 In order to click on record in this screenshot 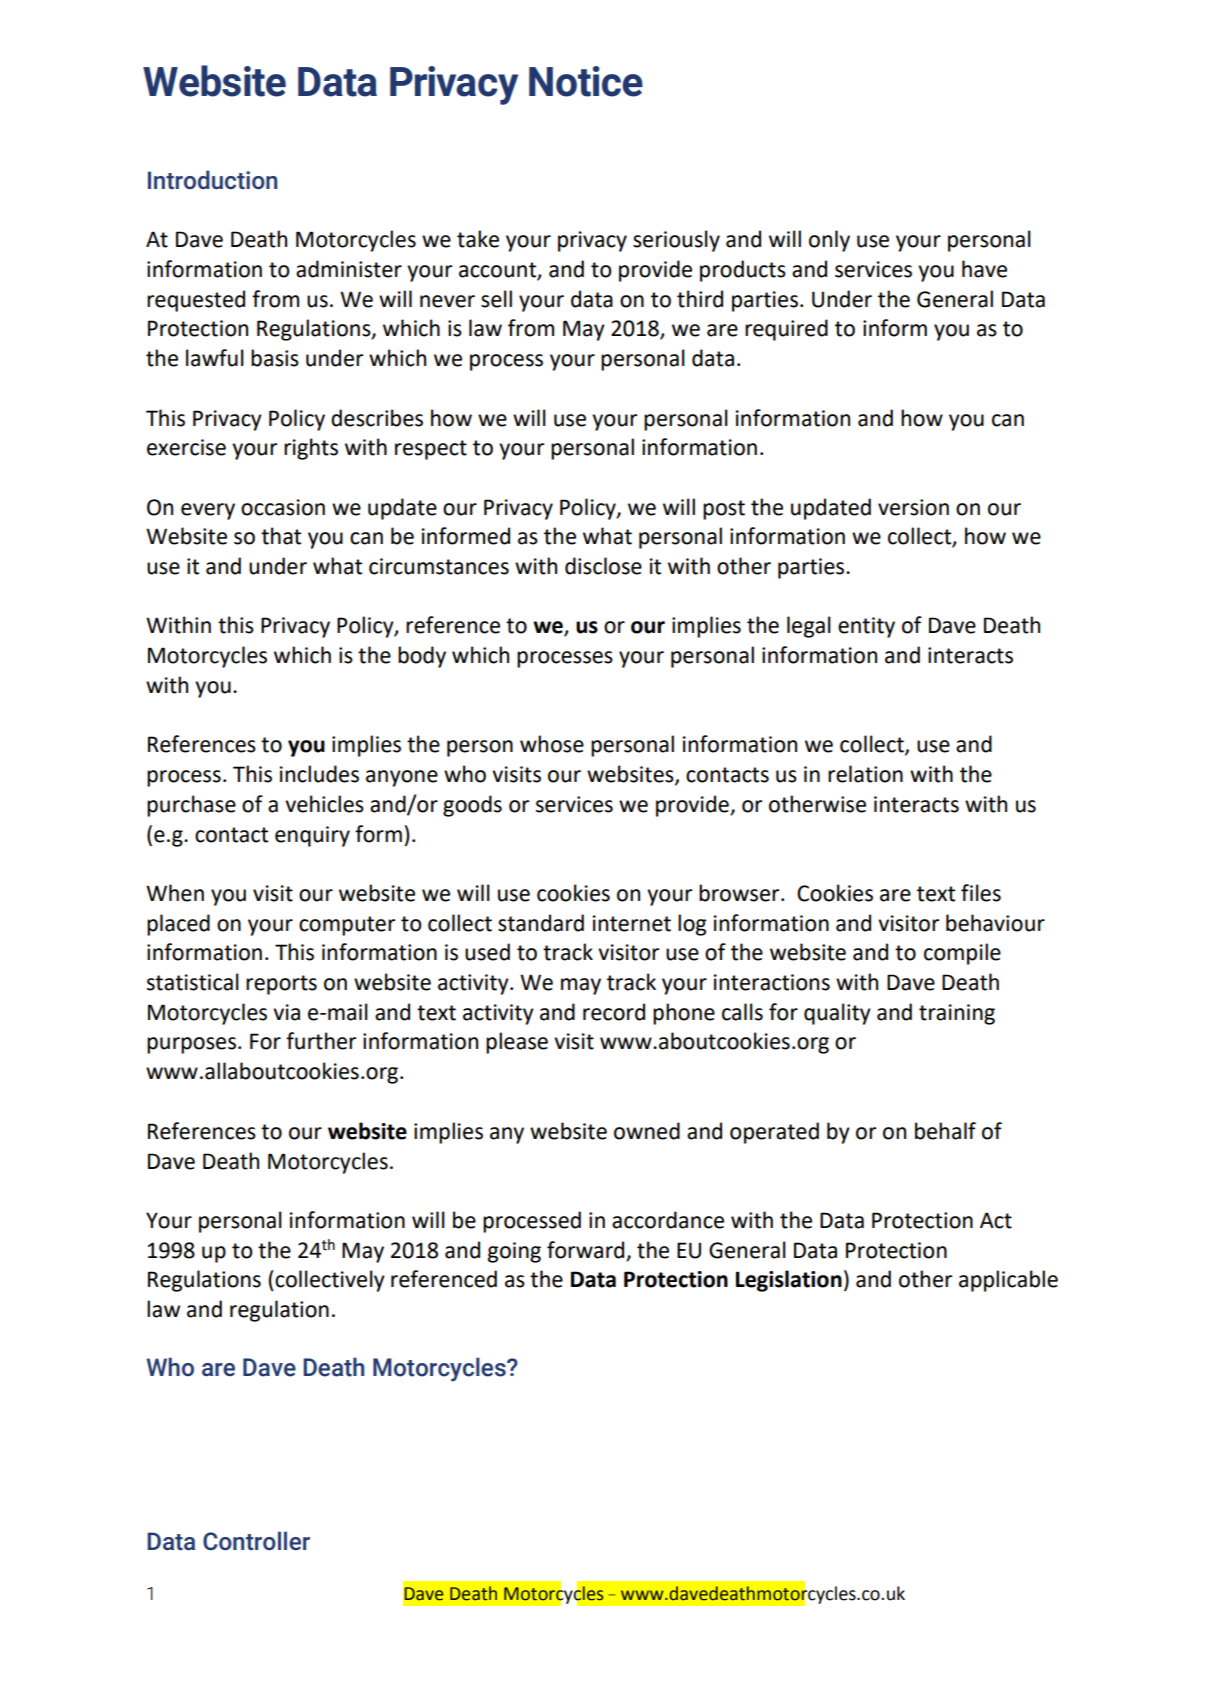, I will do `click(614, 1012)`.
